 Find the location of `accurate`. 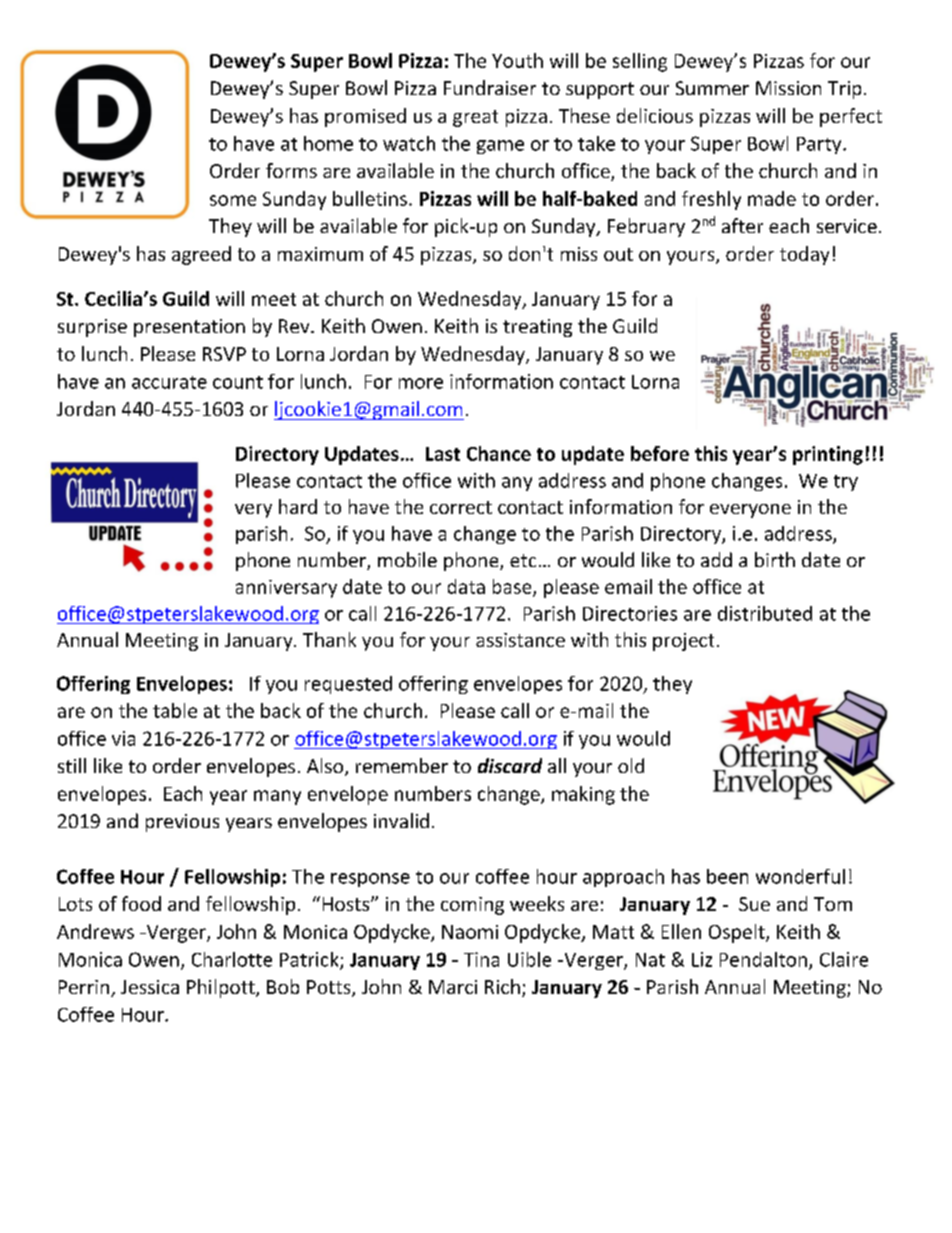

accurate is located at coordinates (169, 382).
